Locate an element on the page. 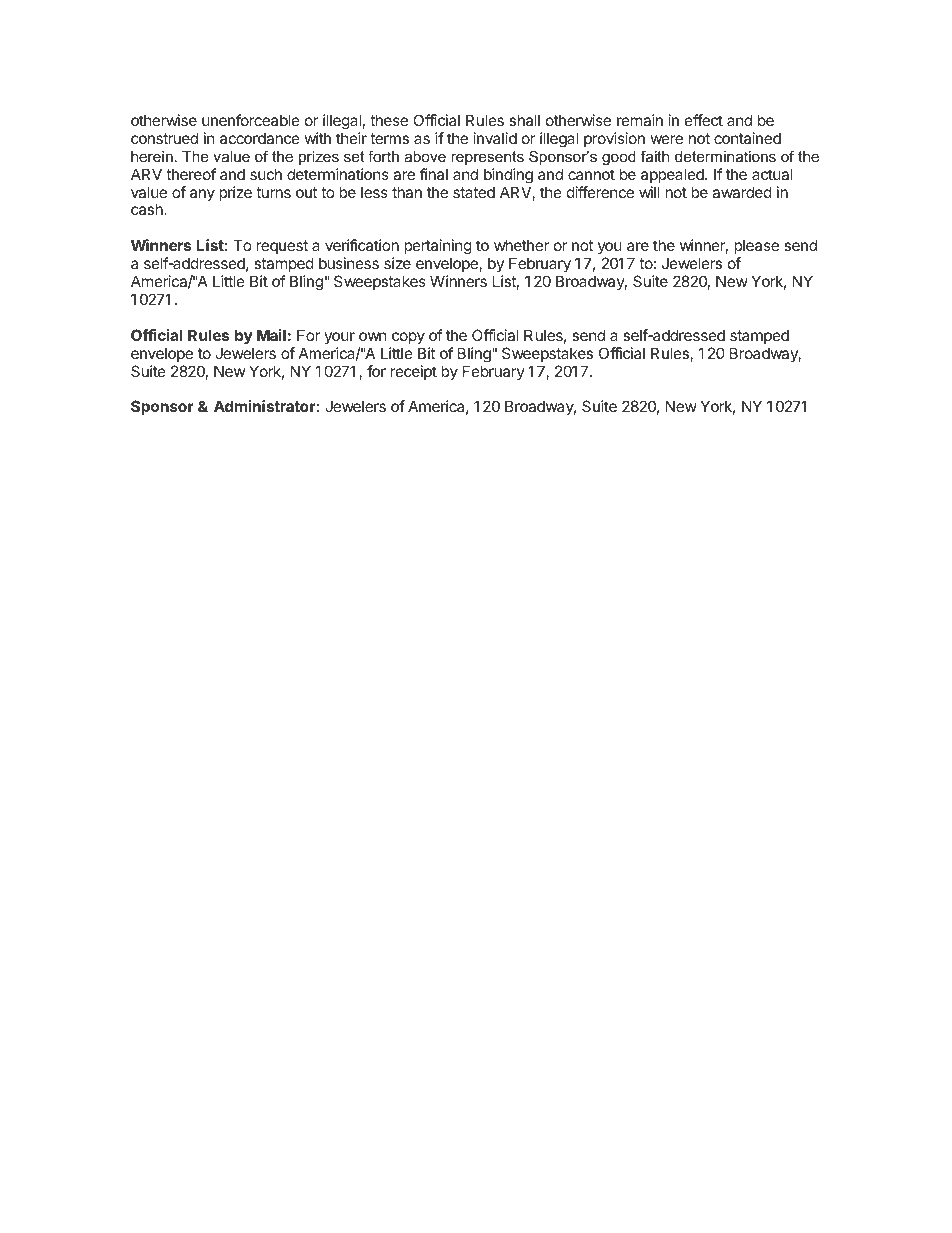 Image resolution: width=952 pixels, height=1233 pixels. awarded is located at coordinates (742, 192).
